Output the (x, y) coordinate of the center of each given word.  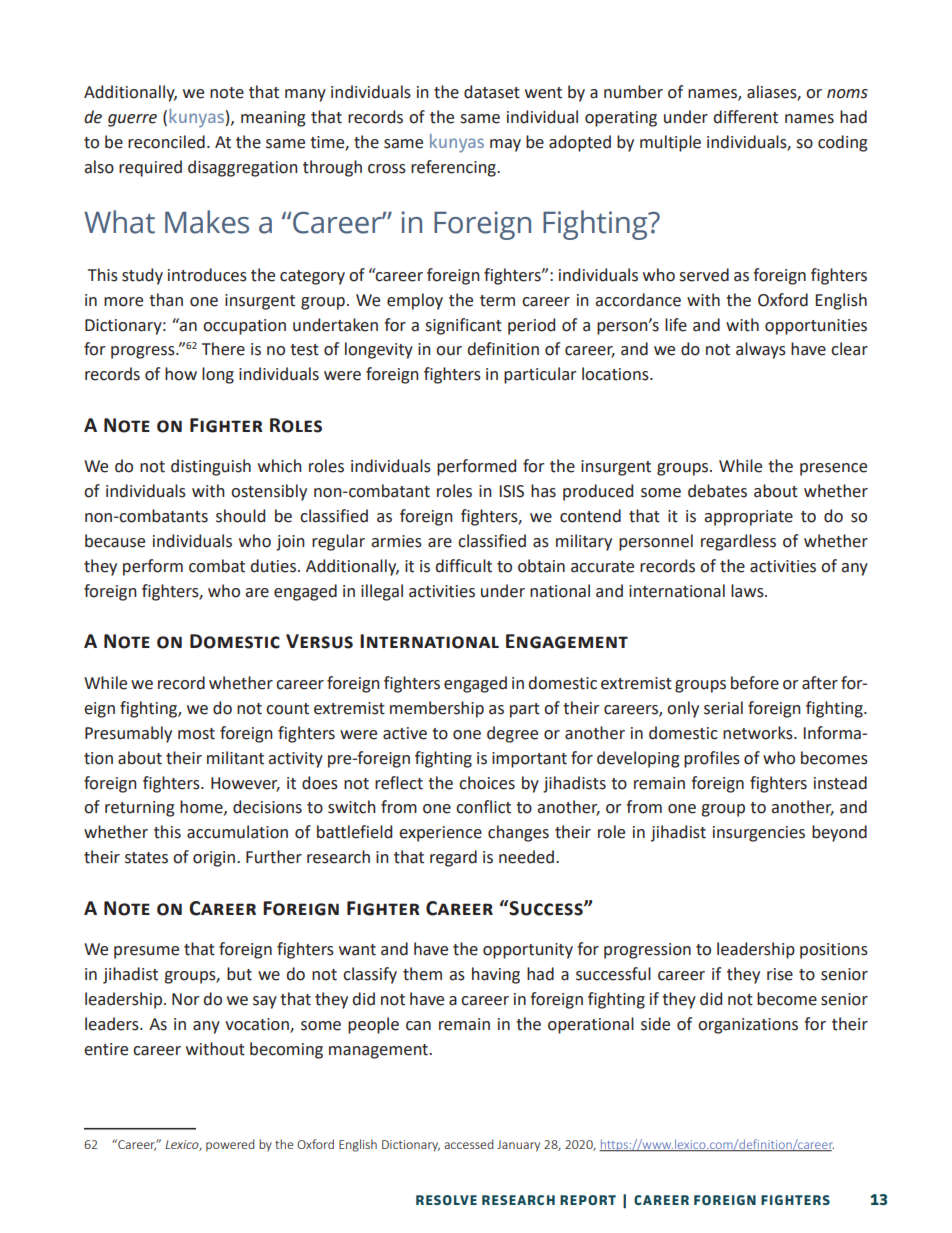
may (505, 145)
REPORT (588, 1200)
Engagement (567, 641)
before (755, 683)
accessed (469, 1144)
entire (106, 1049)
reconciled (166, 142)
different (746, 117)
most (196, 734)
